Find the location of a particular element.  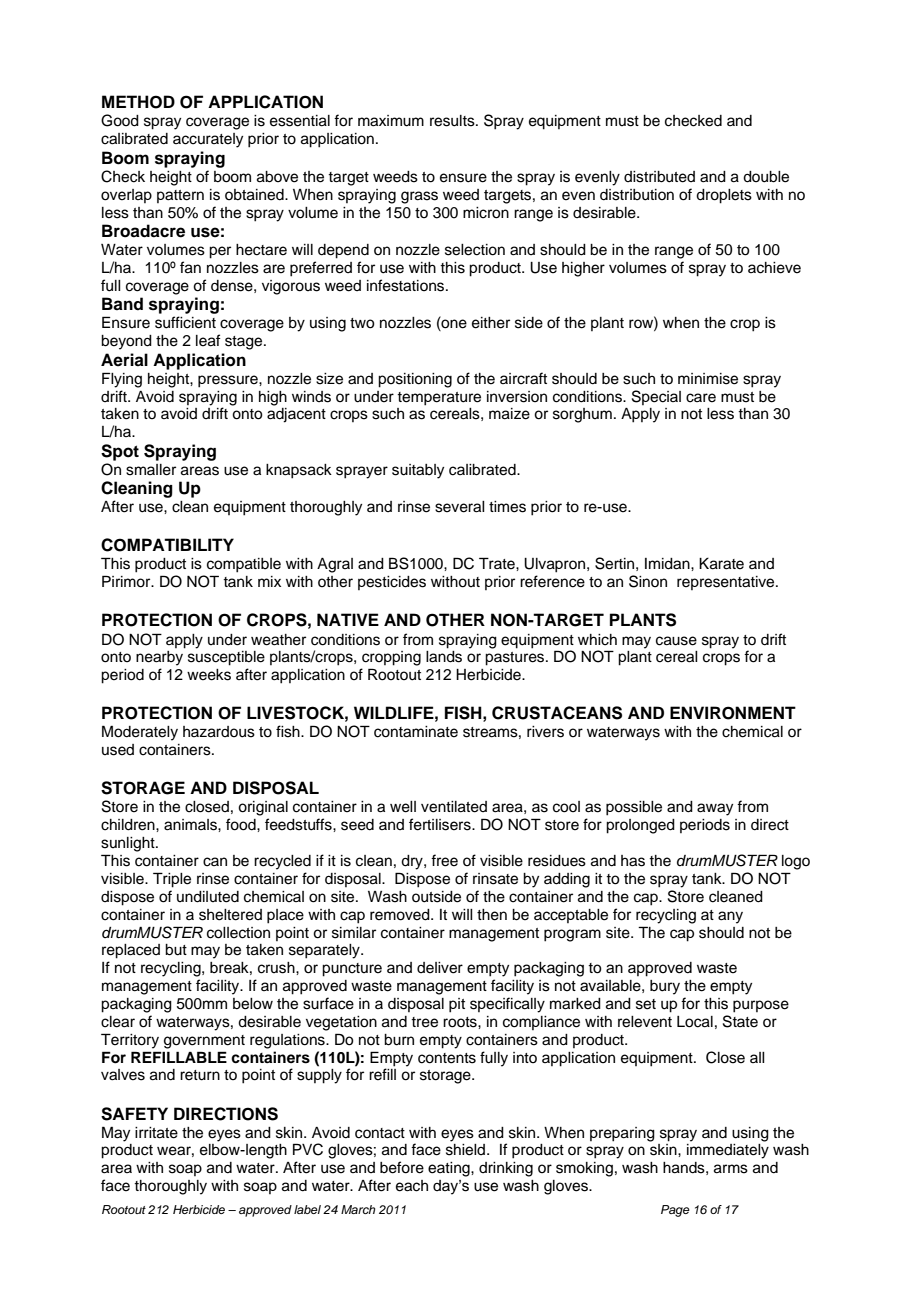

pressure is located at coordinates (229, 381).
